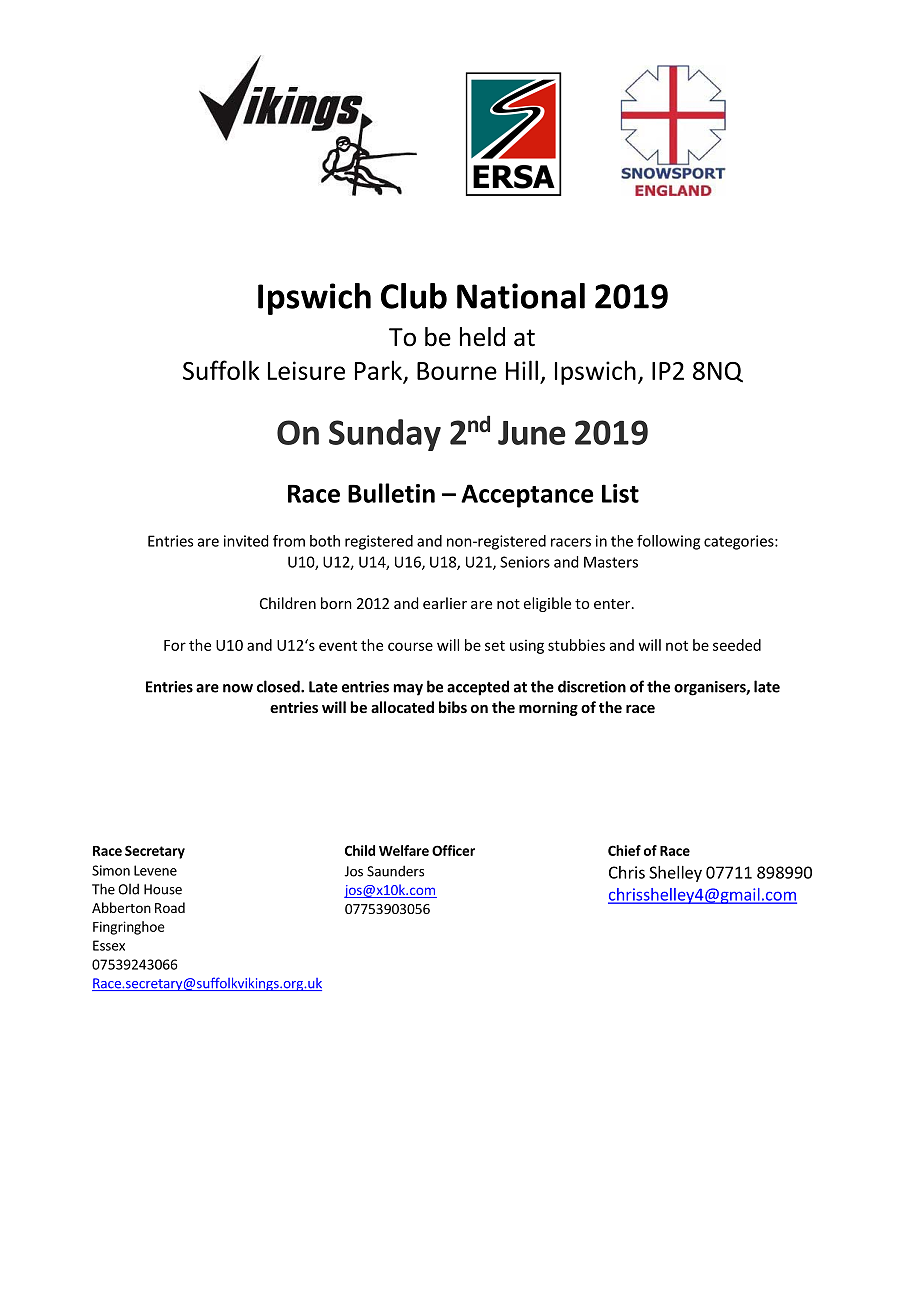 This page has height=1308, width=924. Describe the element at coordinates (624, 850) in the page. I see `Chief` at that location.
